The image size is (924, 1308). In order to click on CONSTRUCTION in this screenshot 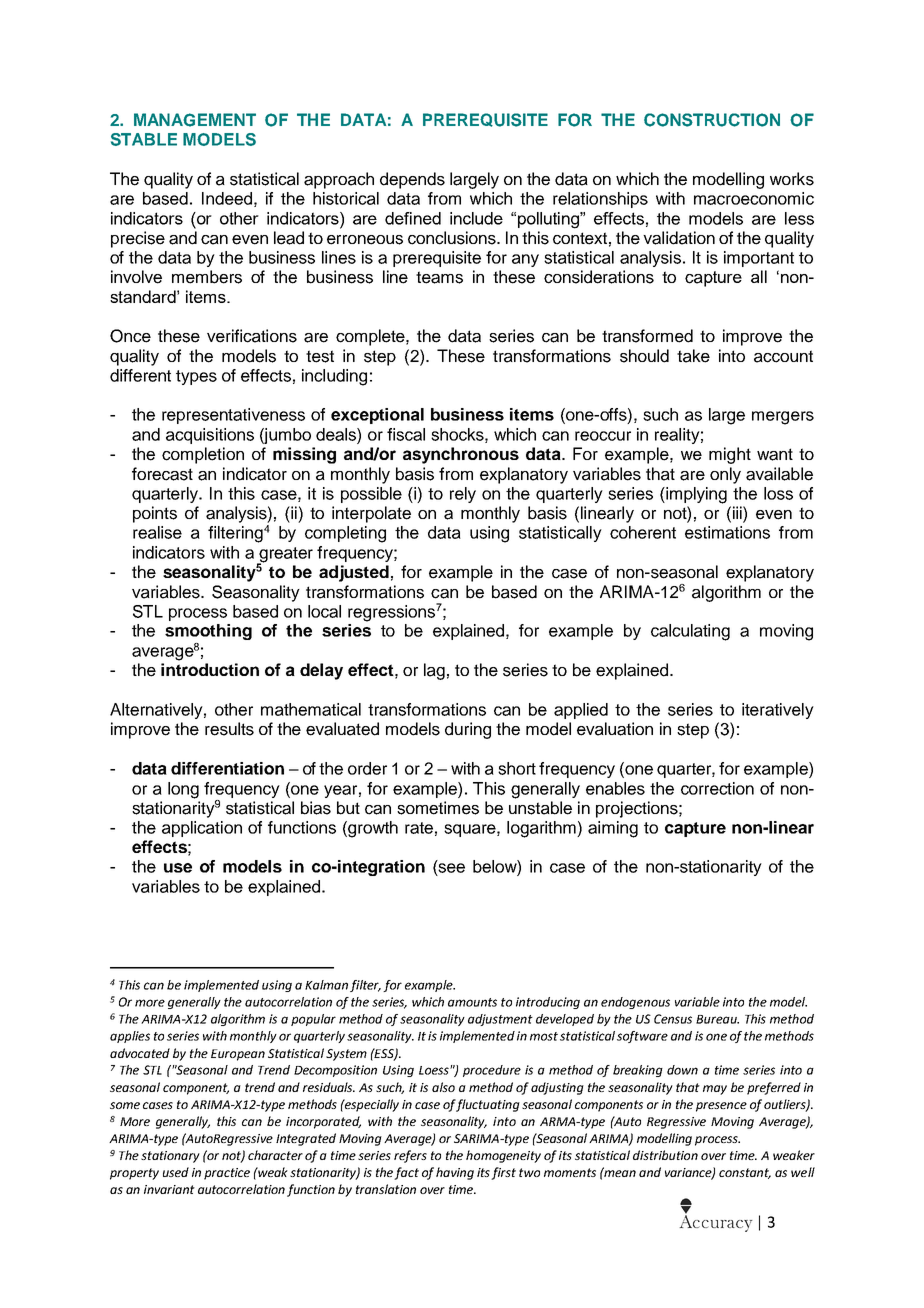, I will do `click(712, 120)`.
